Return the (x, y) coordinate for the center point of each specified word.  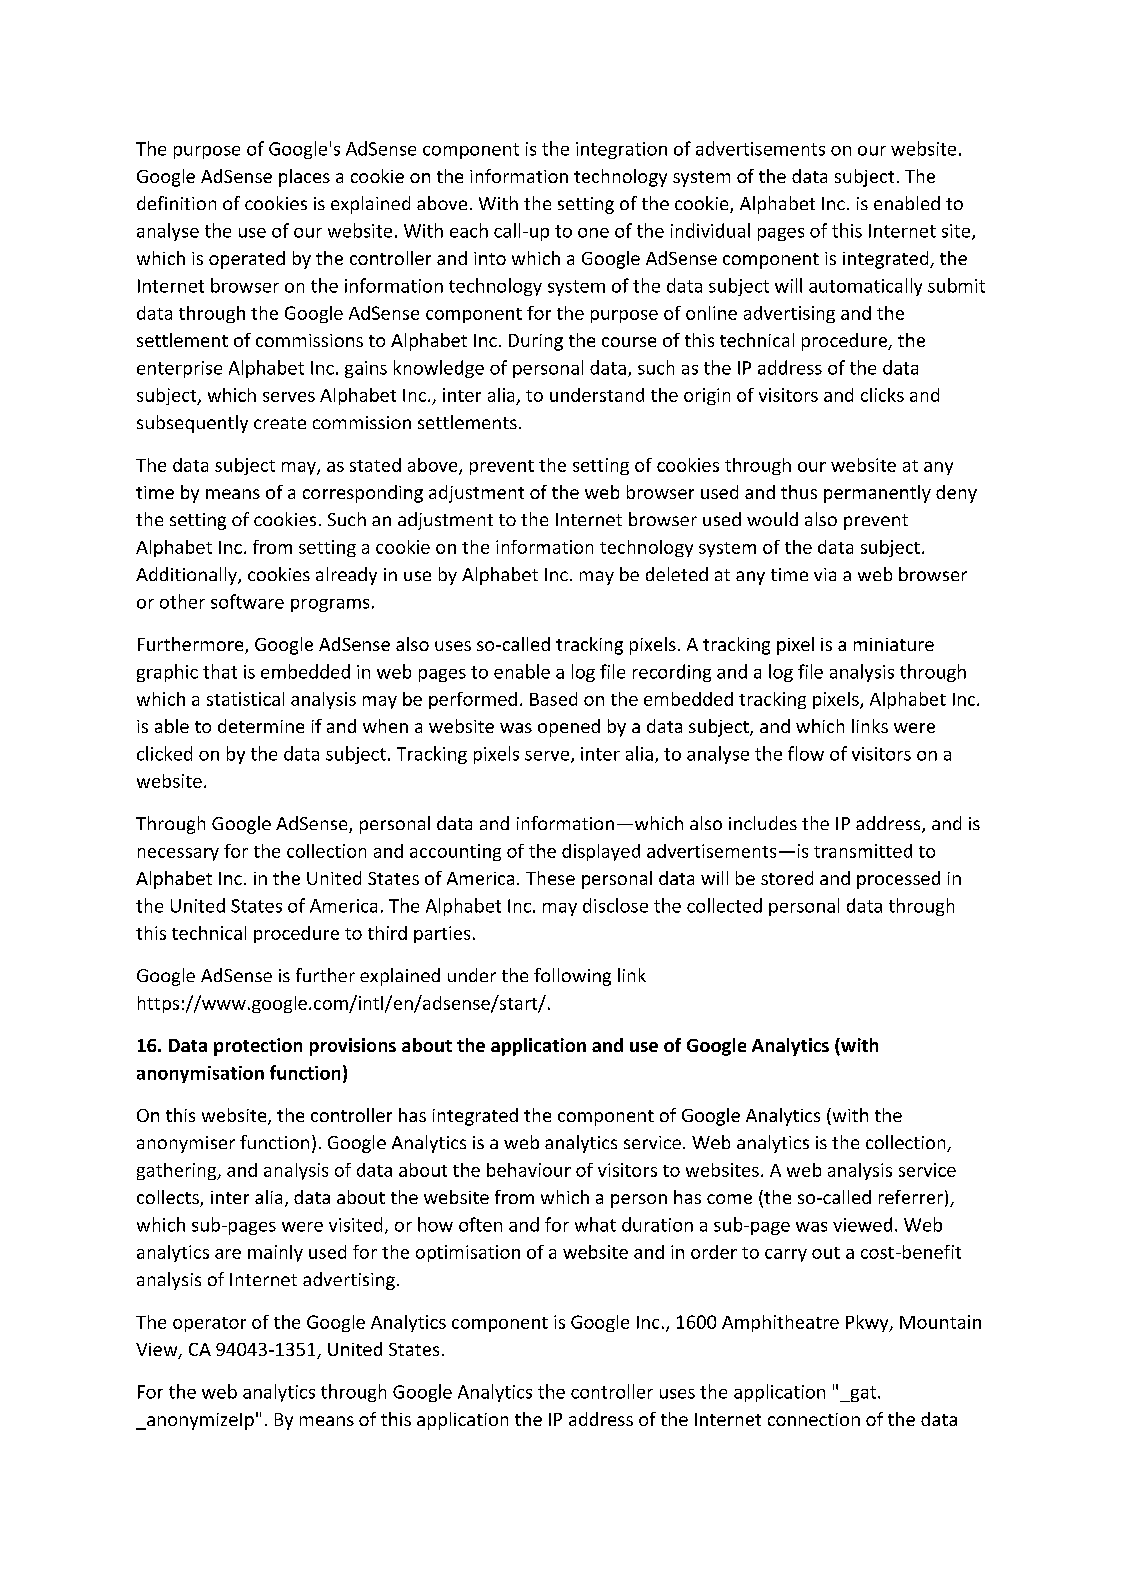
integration (621, 150)
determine (261, 726)
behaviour (529, 1170)
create (280, 423)
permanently (877, 494)
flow (806, 753)
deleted (677, 574)
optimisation (468, 1253)
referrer (911, 1197)
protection (258, 1047)
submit (956, 285)
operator (209, 1324)
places (304, 178)
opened (569, 728)
